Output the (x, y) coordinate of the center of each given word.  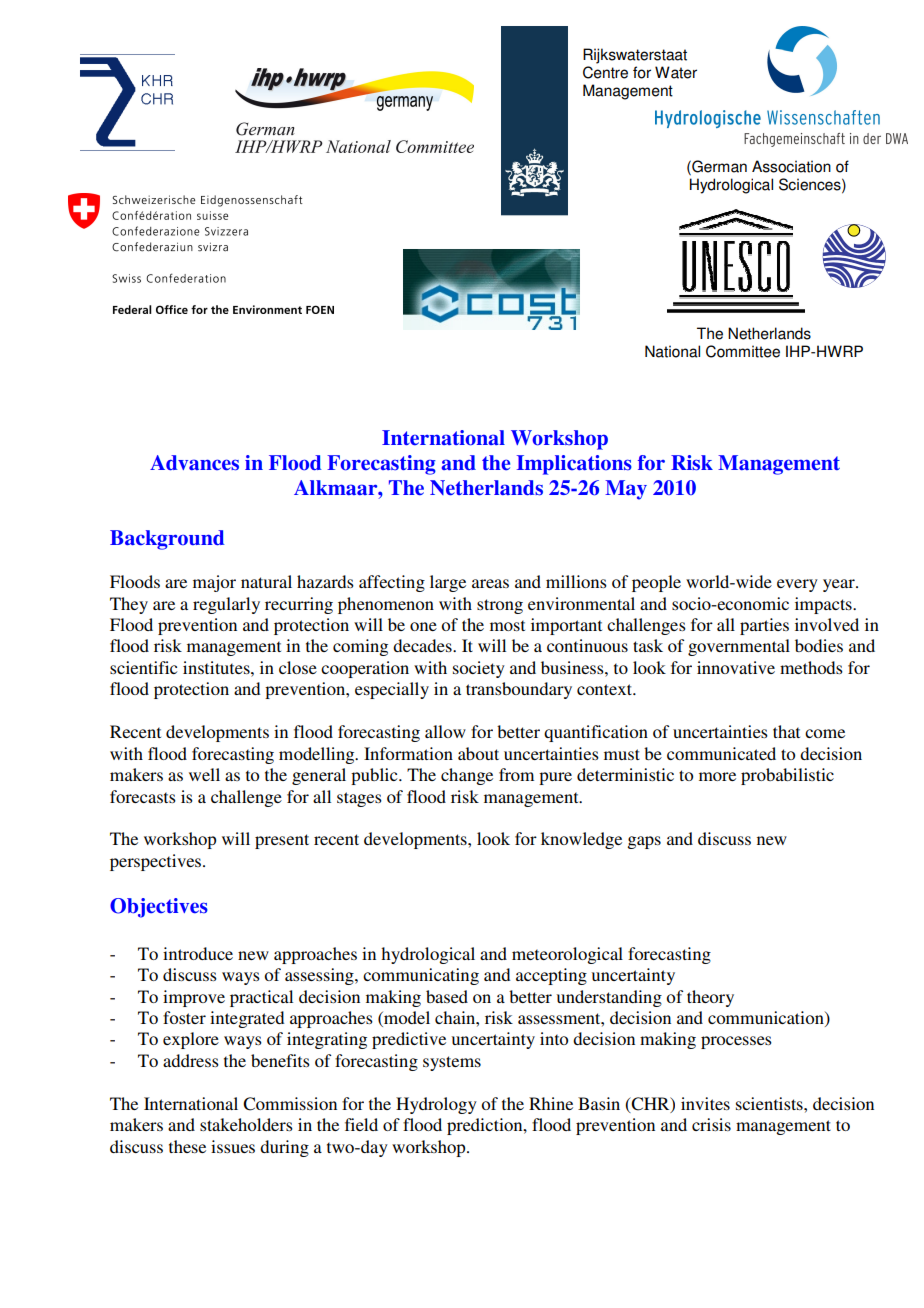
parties (764, 626)
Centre (605, 72)
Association (791, 166)
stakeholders (246, 1124)
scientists (770, 1103)
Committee (743, 351)
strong (500, 606)
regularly (226, 605)
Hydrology (436, 1105)
